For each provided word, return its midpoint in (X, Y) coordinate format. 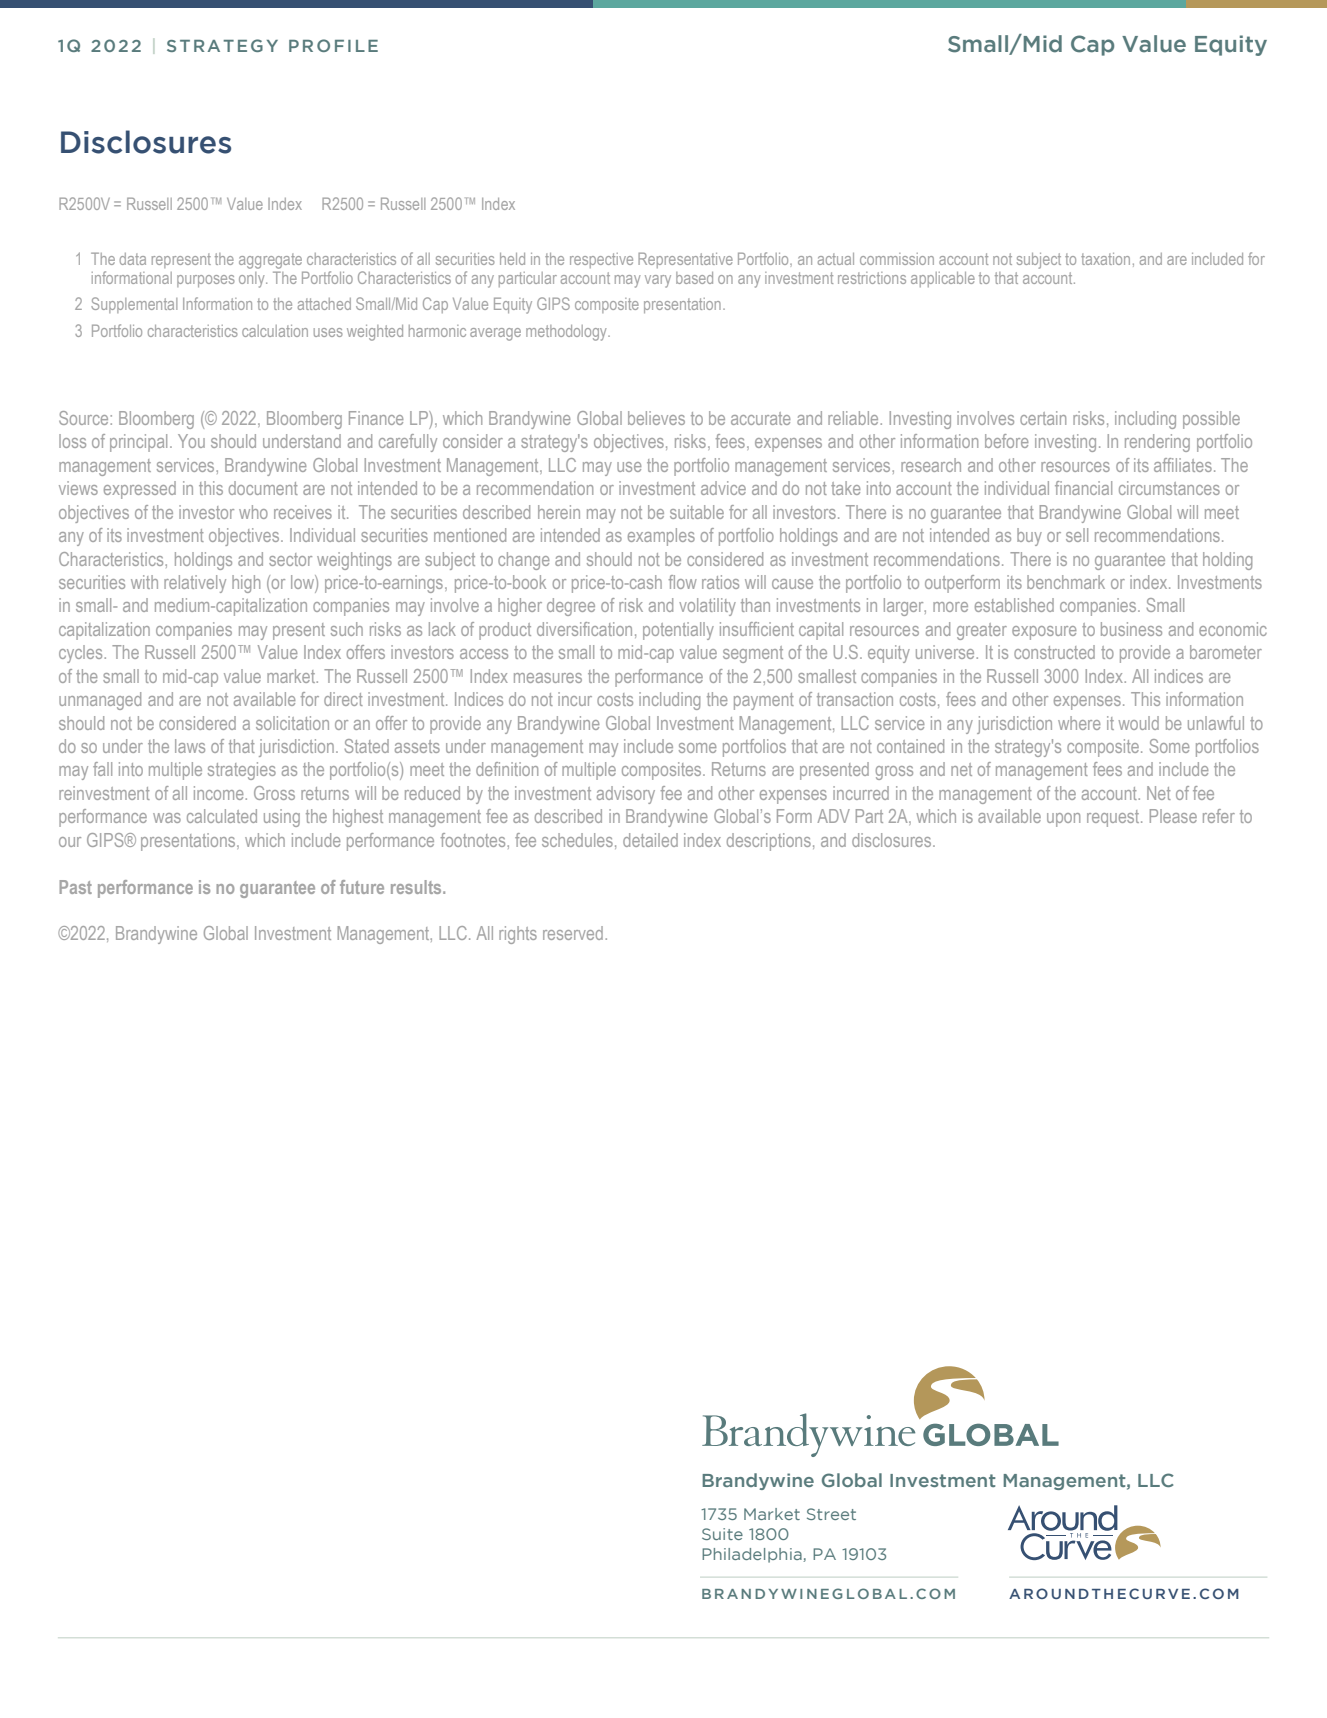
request (1114, 818)
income (220, 793)
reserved (573, 933)
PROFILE (333, 45)
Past (76, 887)
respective (601, 260)
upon (1063, 820)
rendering (1157, 443)
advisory (626, 795)
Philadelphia (753, 1555)
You (191, 441)
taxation (1105, 259)
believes (656, 418)
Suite (722, 1534)
